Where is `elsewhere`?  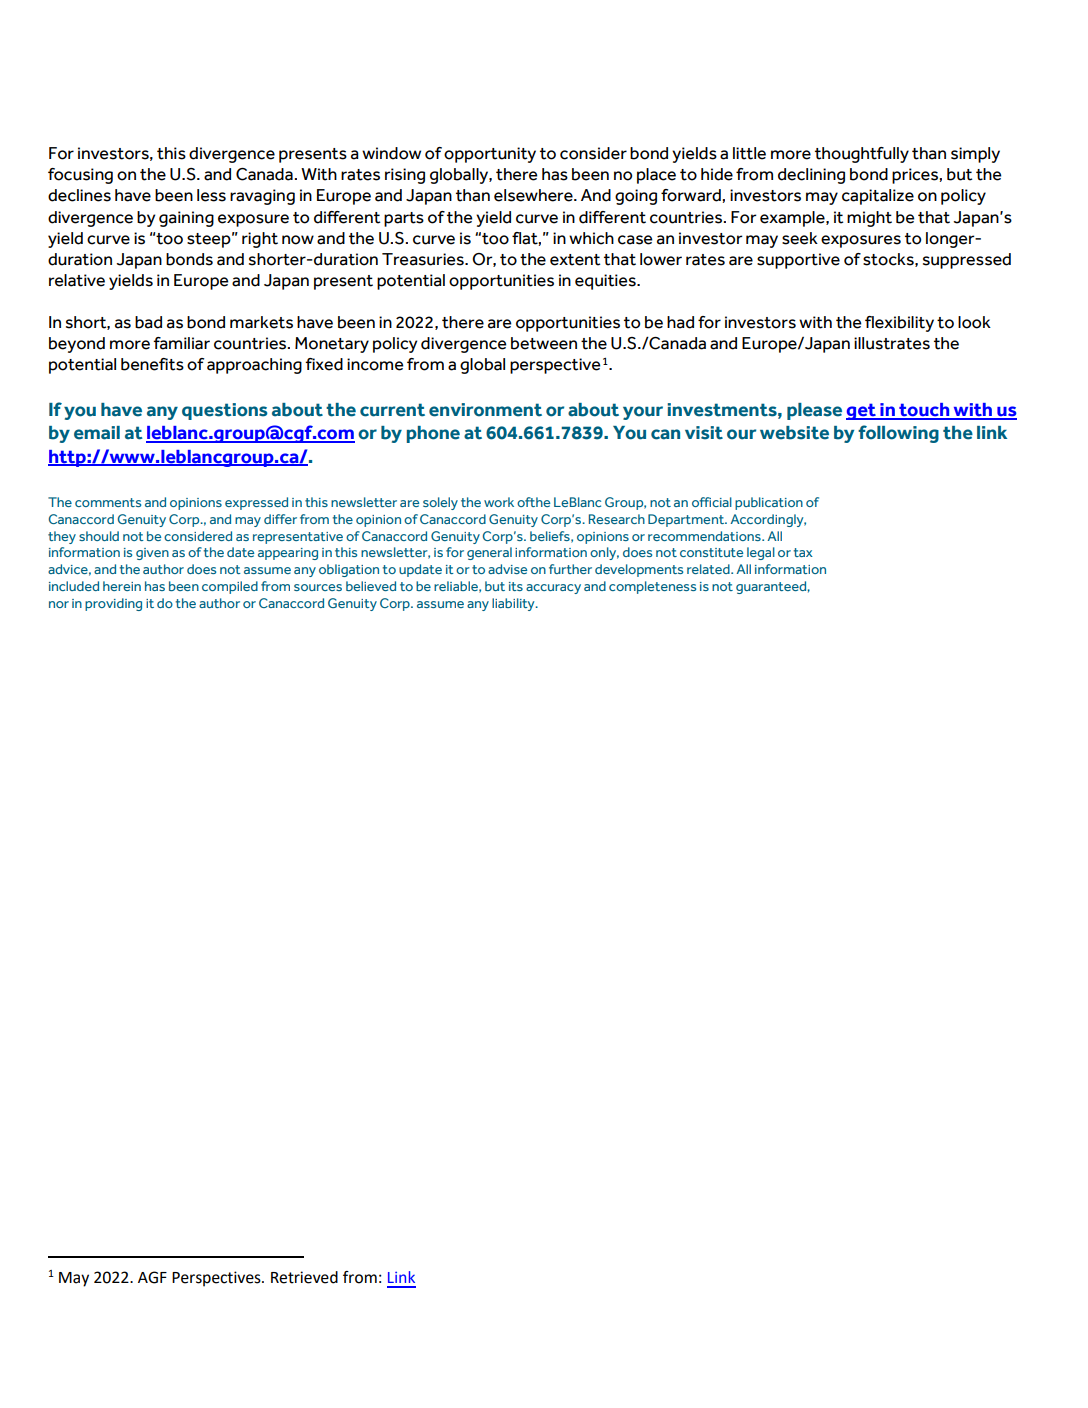
elsewhere is located at coordinates (534, 195).
